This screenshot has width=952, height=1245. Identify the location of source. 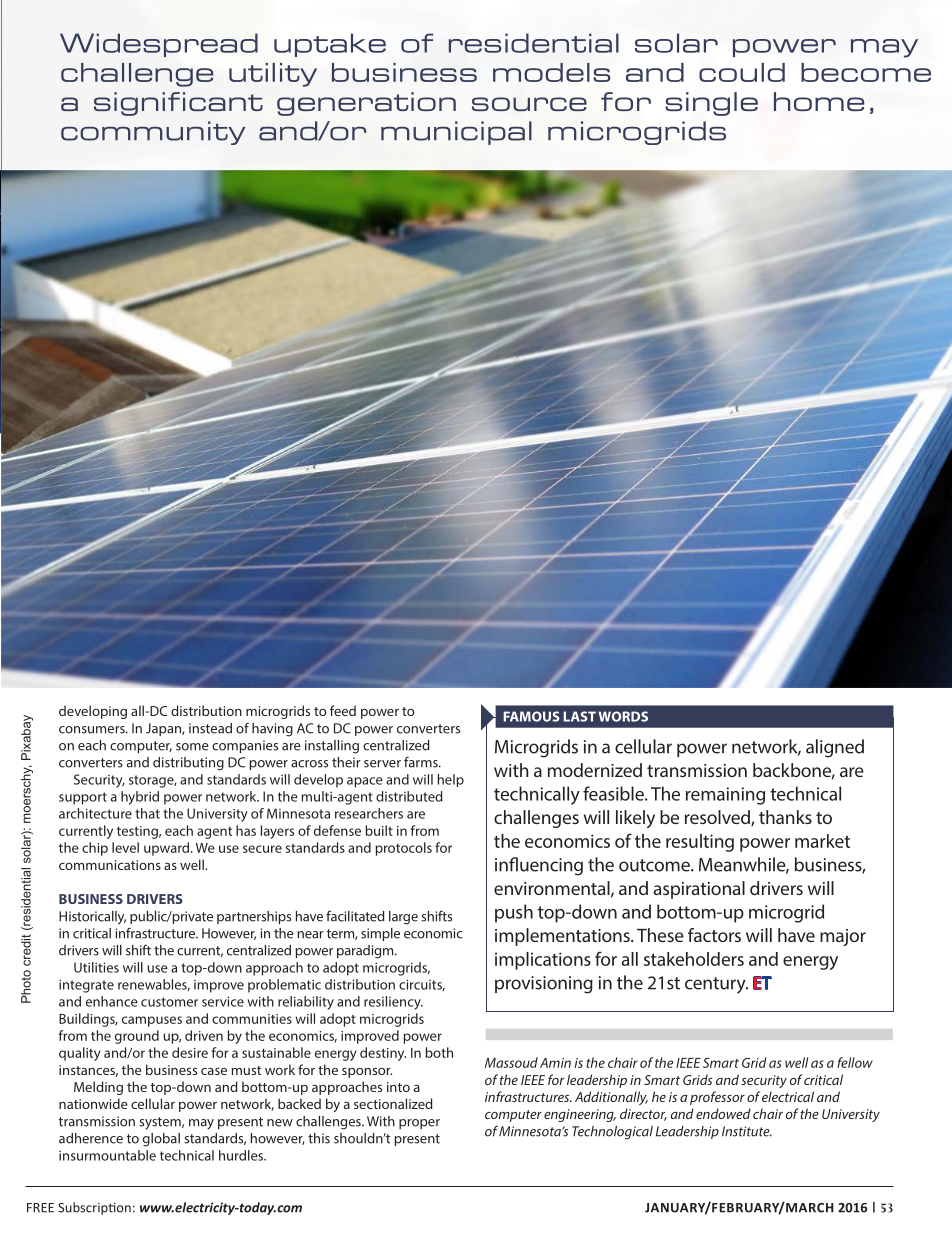
(529, 104).
